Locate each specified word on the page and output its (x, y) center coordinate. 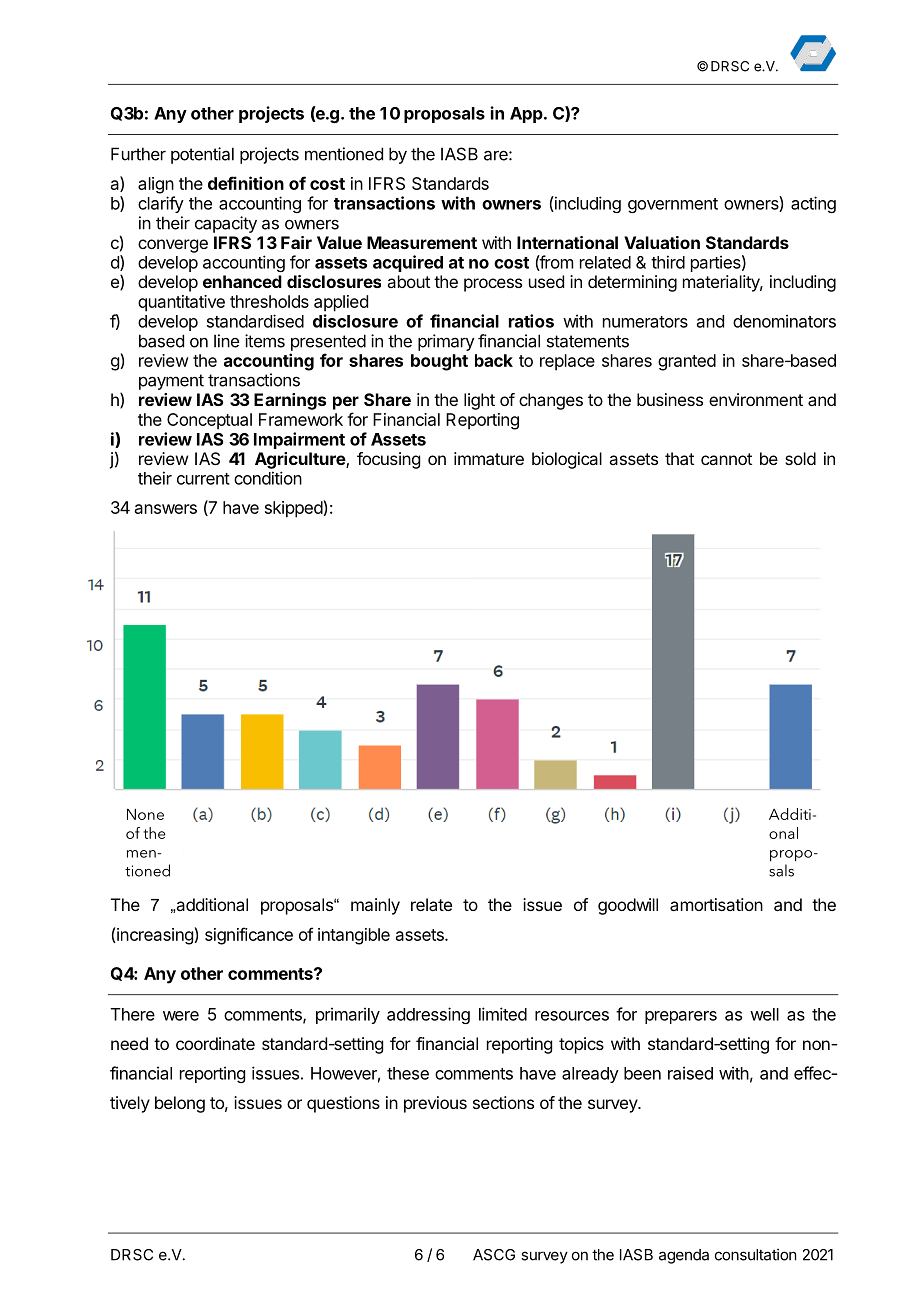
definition (246, 183)
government (673, 205)
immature (489, 458)
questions (343, 1104)
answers (166, 509)
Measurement (422, 242)
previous (435, 1104)
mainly (375, 906)
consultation (755, 1254)
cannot (726, 459)
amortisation (716, 904)
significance (249, 936)
